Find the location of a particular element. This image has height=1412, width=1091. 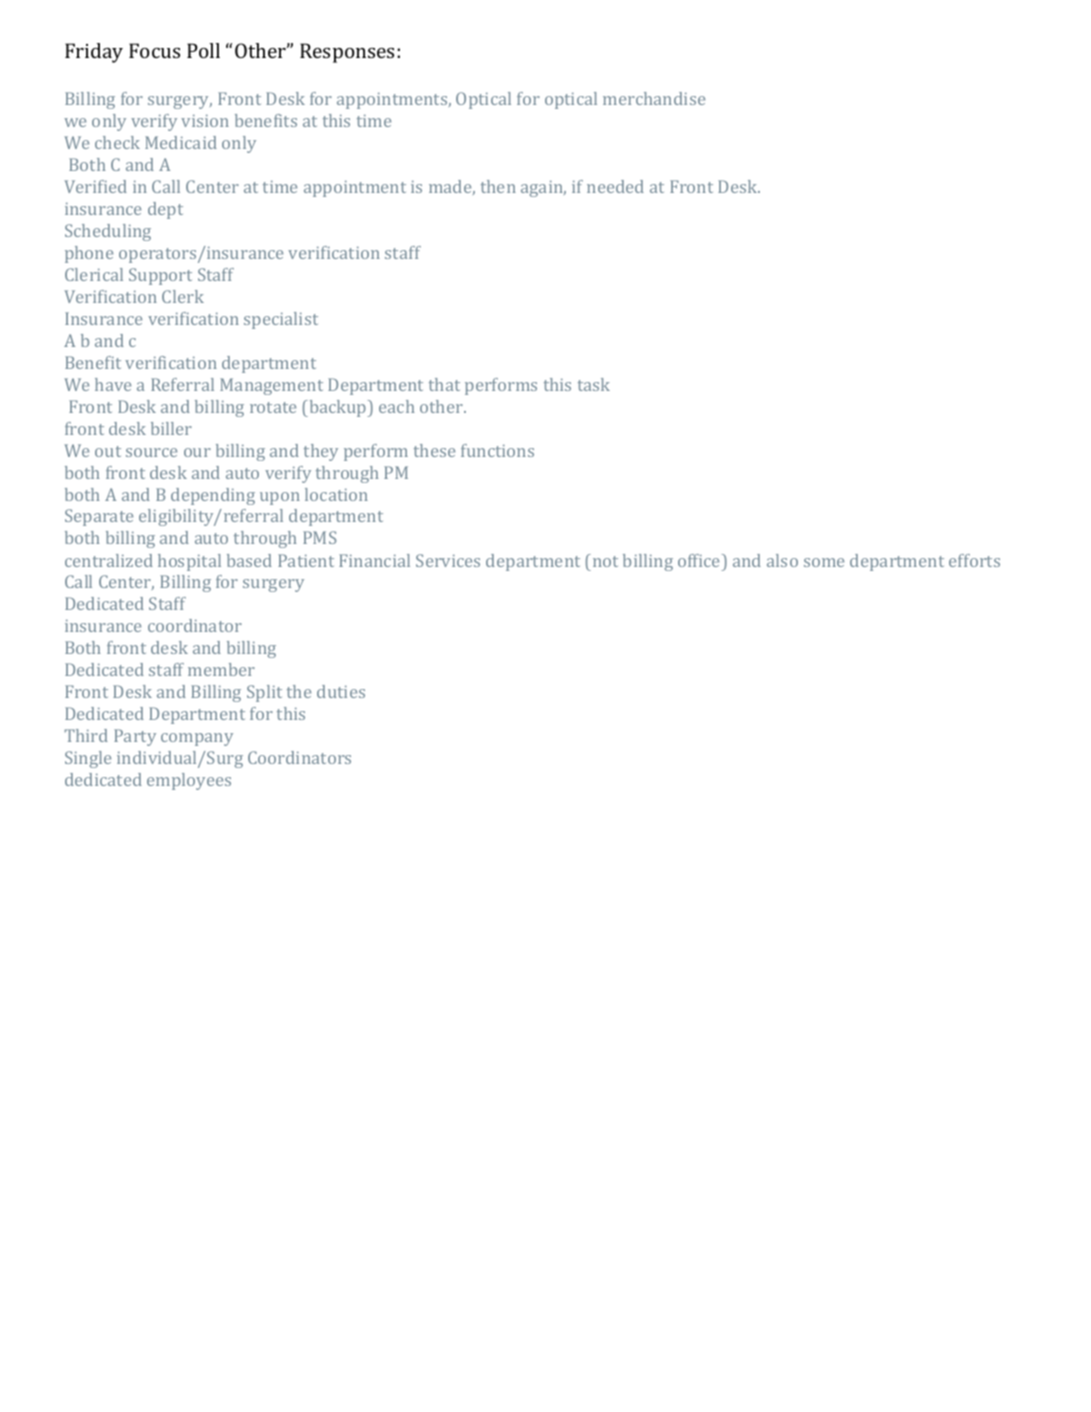

some is located at coordinates (824, 562).
